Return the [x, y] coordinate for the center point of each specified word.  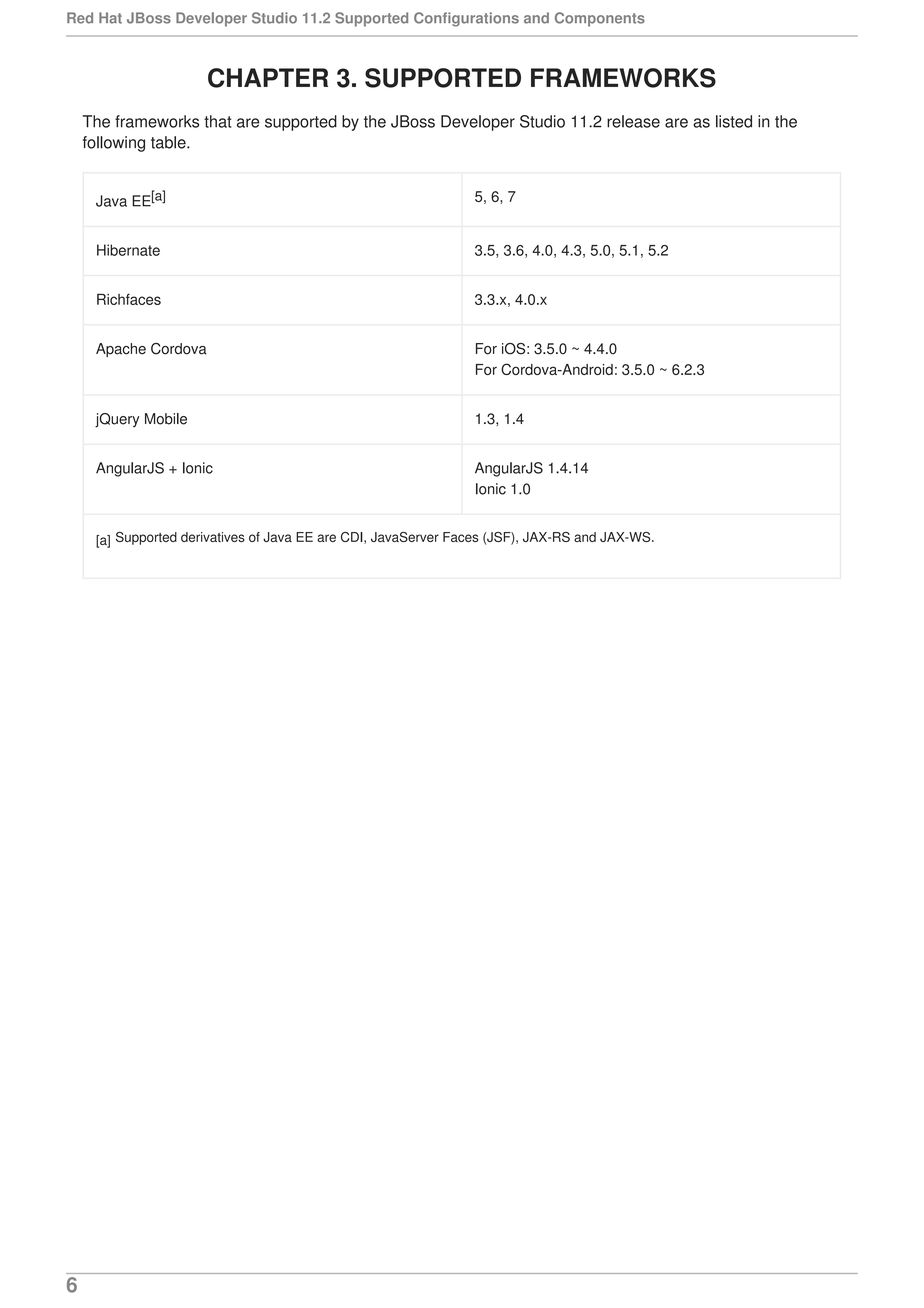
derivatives [213, 537]
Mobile [166, 419]
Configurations [466, 19]
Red [80, 18]
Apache [121, 350]
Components [600, 19]
